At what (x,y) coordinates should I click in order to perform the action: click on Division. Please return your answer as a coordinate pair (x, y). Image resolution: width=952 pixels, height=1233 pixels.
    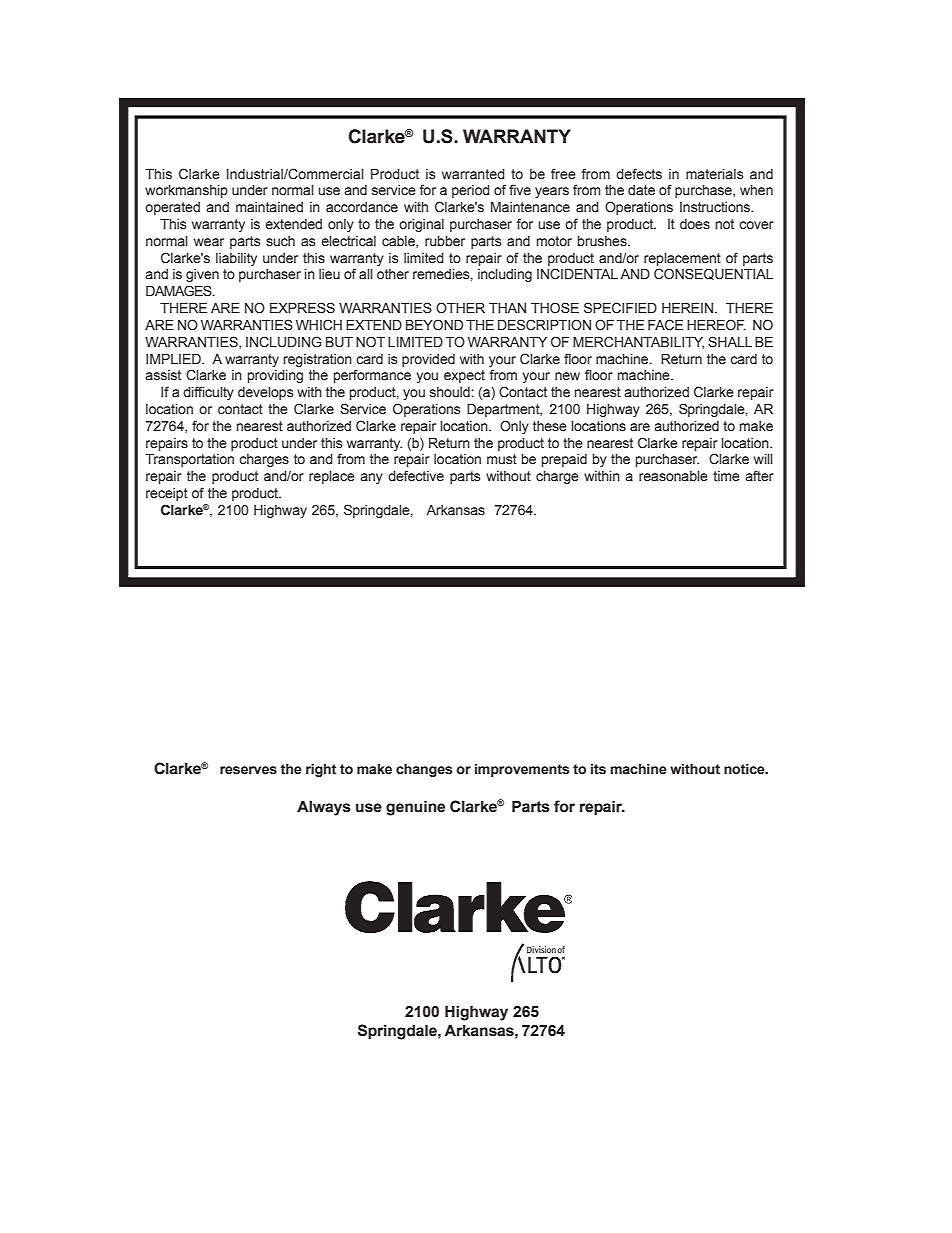
    Looking at the image, I should click on (541, 949).
